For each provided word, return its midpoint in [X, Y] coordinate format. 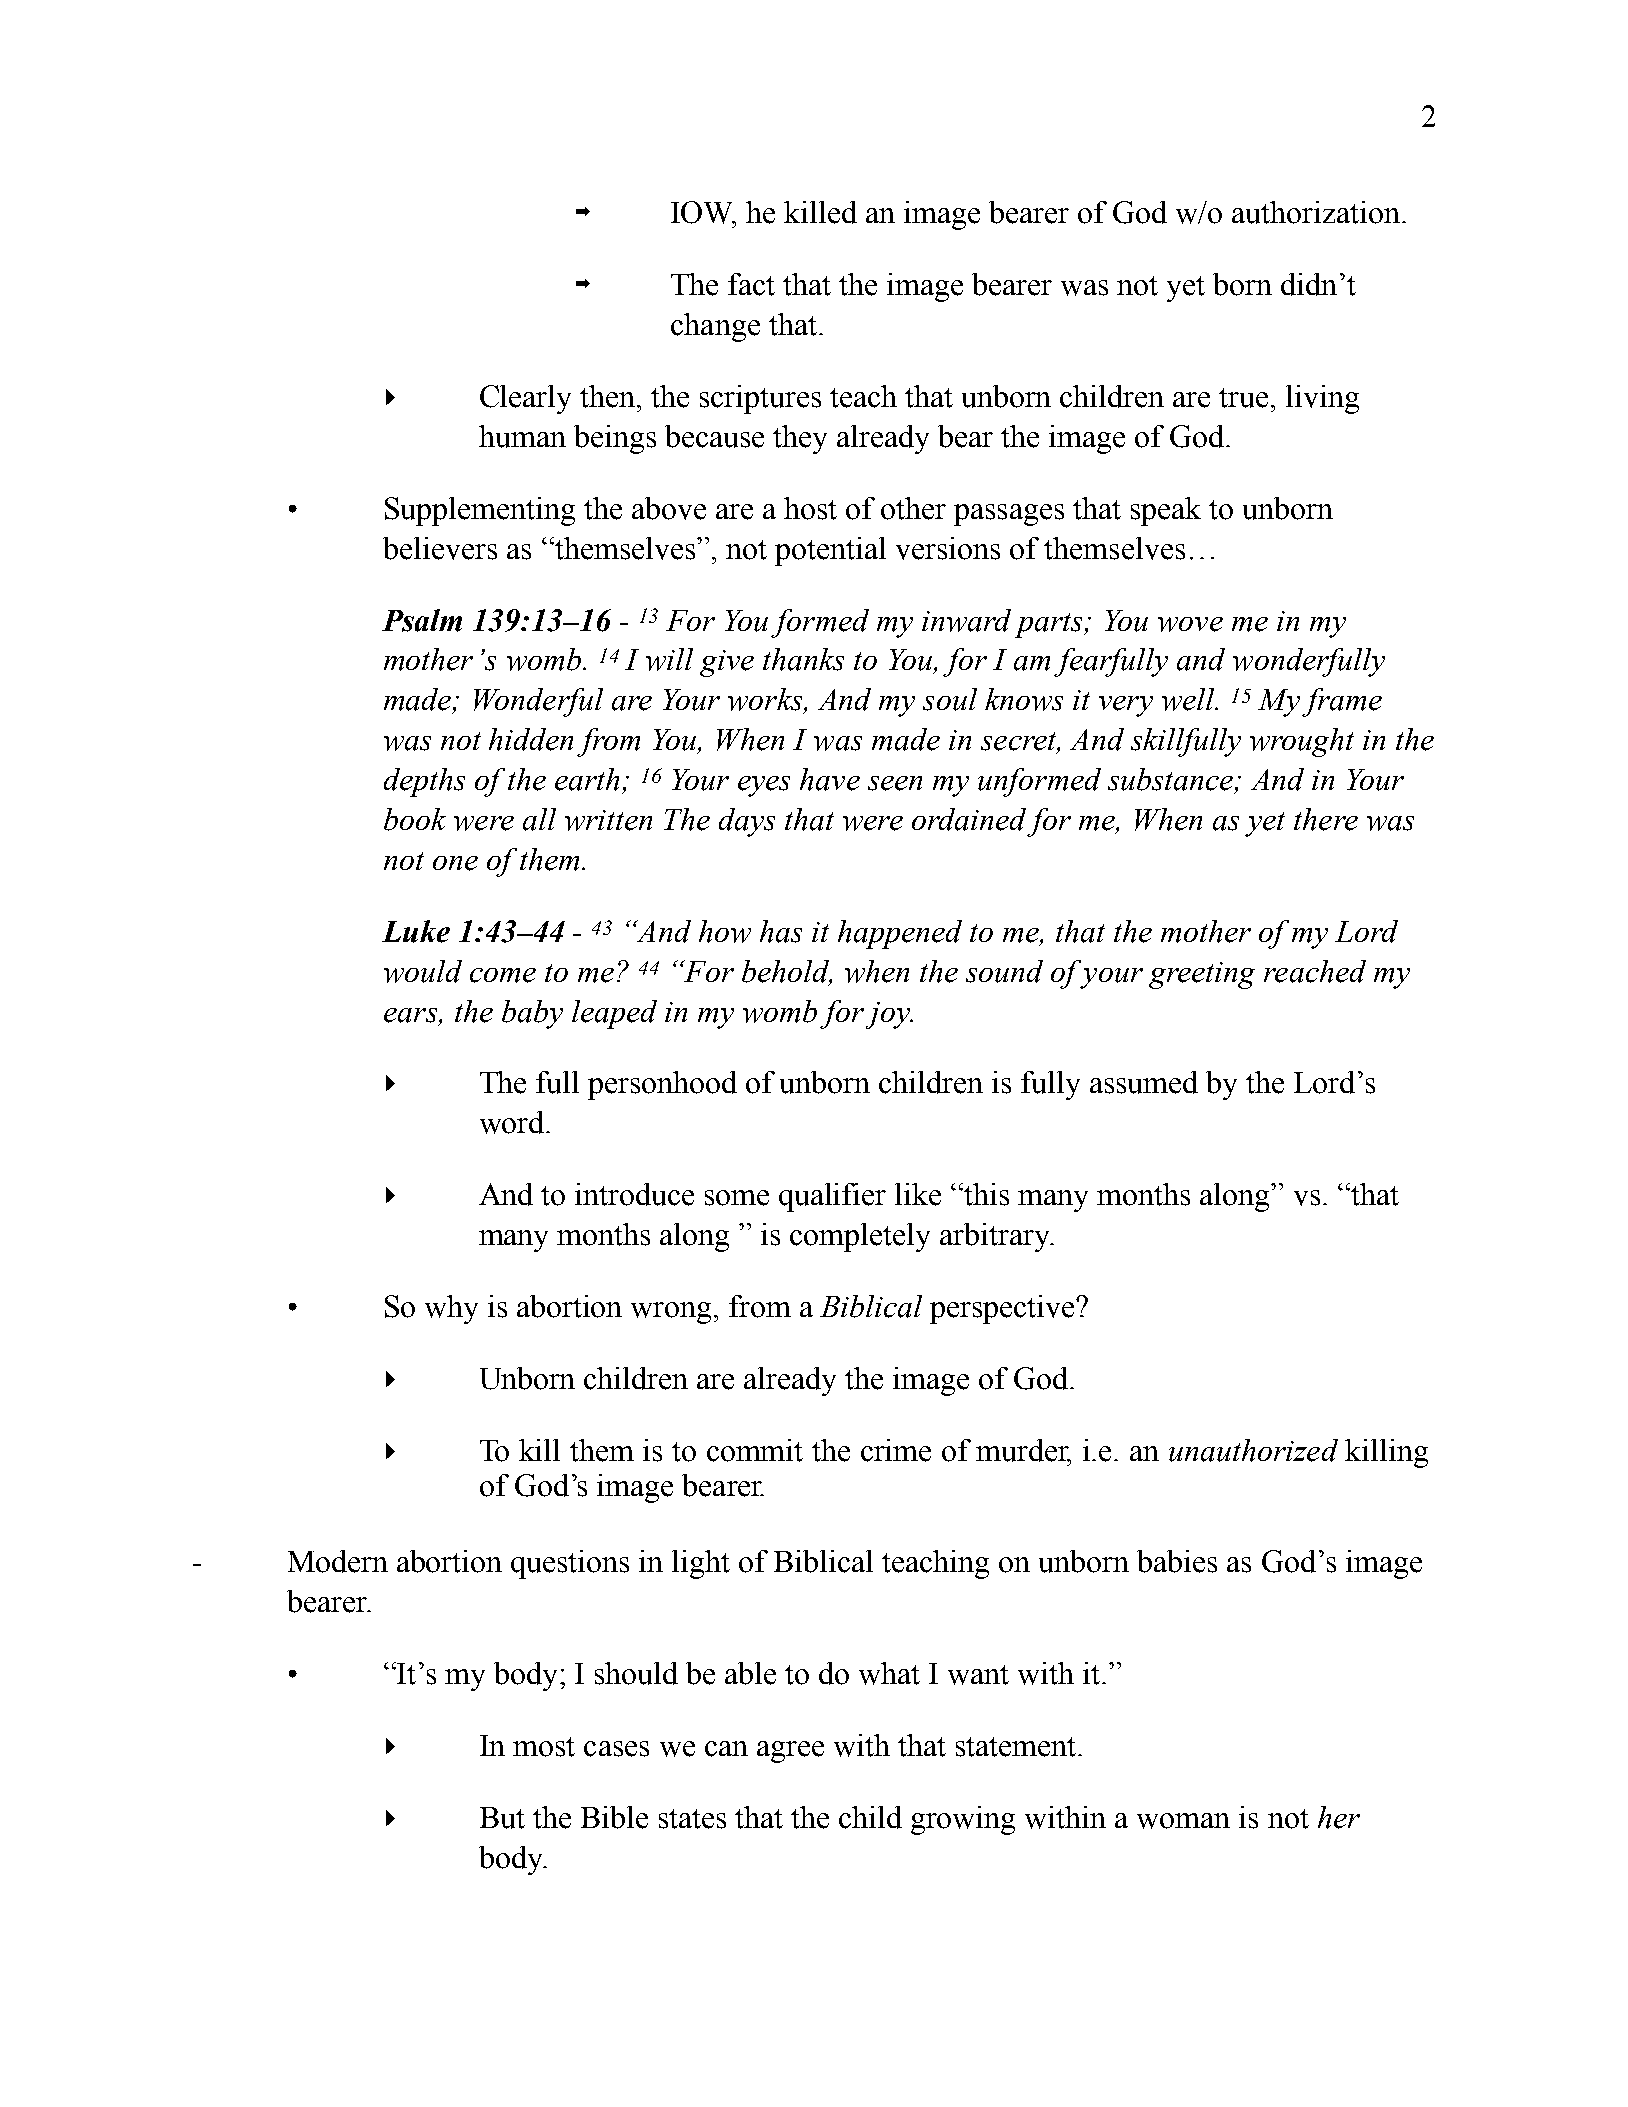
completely [860, 1237]
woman [1183, 1821]
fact [751, 284]
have [830, 779]
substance [1172, 780]
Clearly [525, 399]
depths [424, 782]
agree [790, 1752]
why [451, 1309]
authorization [1316, 212]
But [502, 1818]
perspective [1003, 1309]
